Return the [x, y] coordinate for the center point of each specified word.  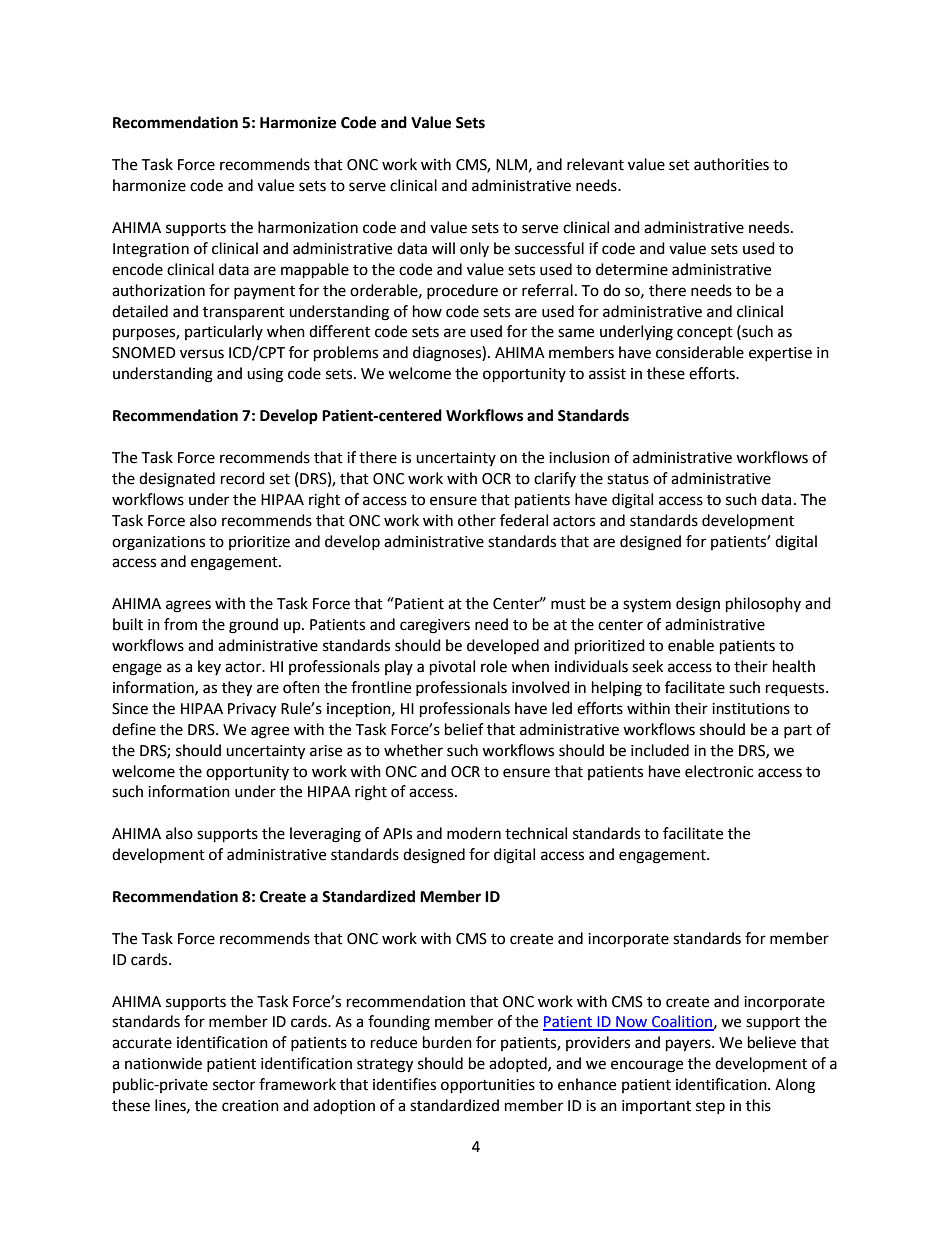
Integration [151, 250]
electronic [719, 771]
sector [234, 1085]
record [243, 478]
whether [413, 750]
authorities [731, 164]
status [628, 479]
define [134, 729]
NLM [511, 164]
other [477, 520]
